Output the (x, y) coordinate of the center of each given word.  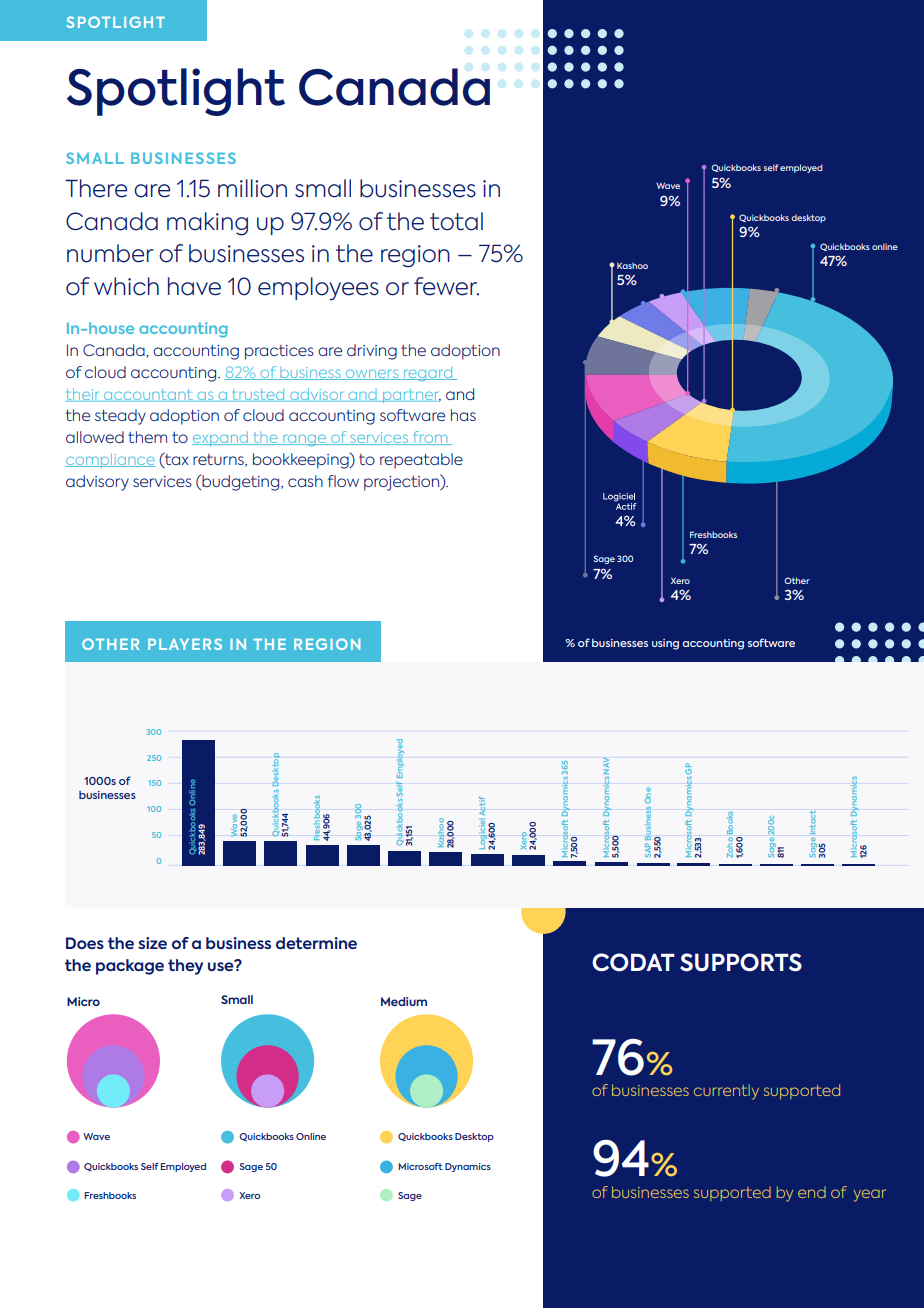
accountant (148, 395)
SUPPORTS (741, 962)
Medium (404, 1001)
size (152, 943)
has (463, 415)
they (185, 967)
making (207, 224)
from (430, 438)
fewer (446, 286)
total (456, 221)
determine (316, 943)
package (130, 967)
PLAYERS (185, 644)
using (665, 644)
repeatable (421, 461)
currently (726, 1092)
